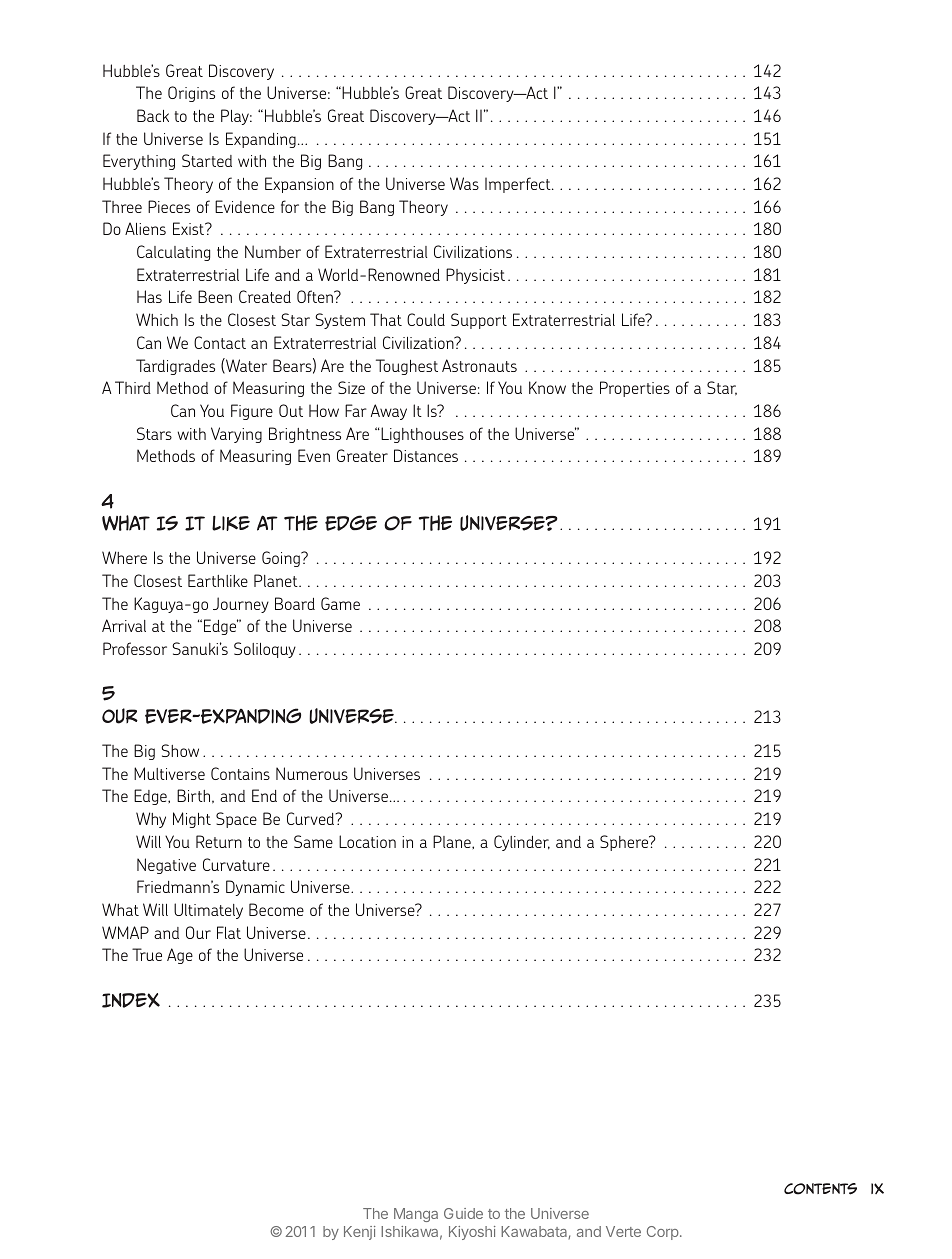  I want to click on Distances, so click(426, 455).
